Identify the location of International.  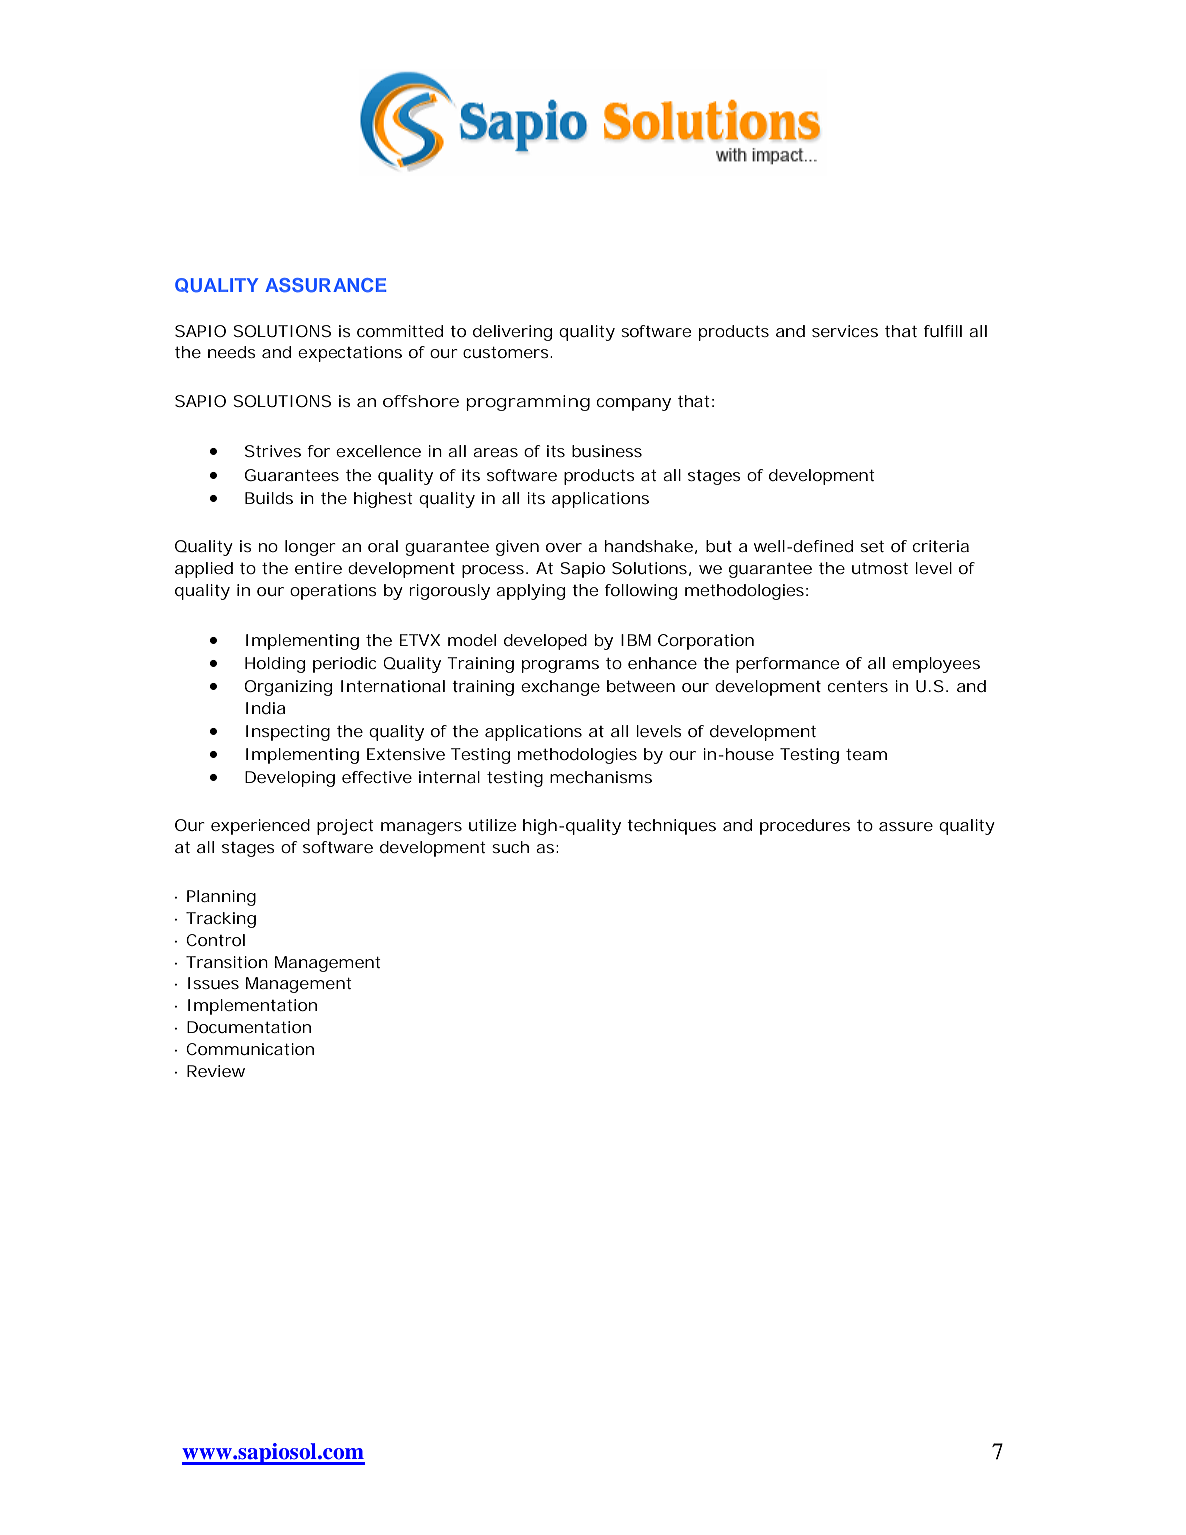
(393, 686).
